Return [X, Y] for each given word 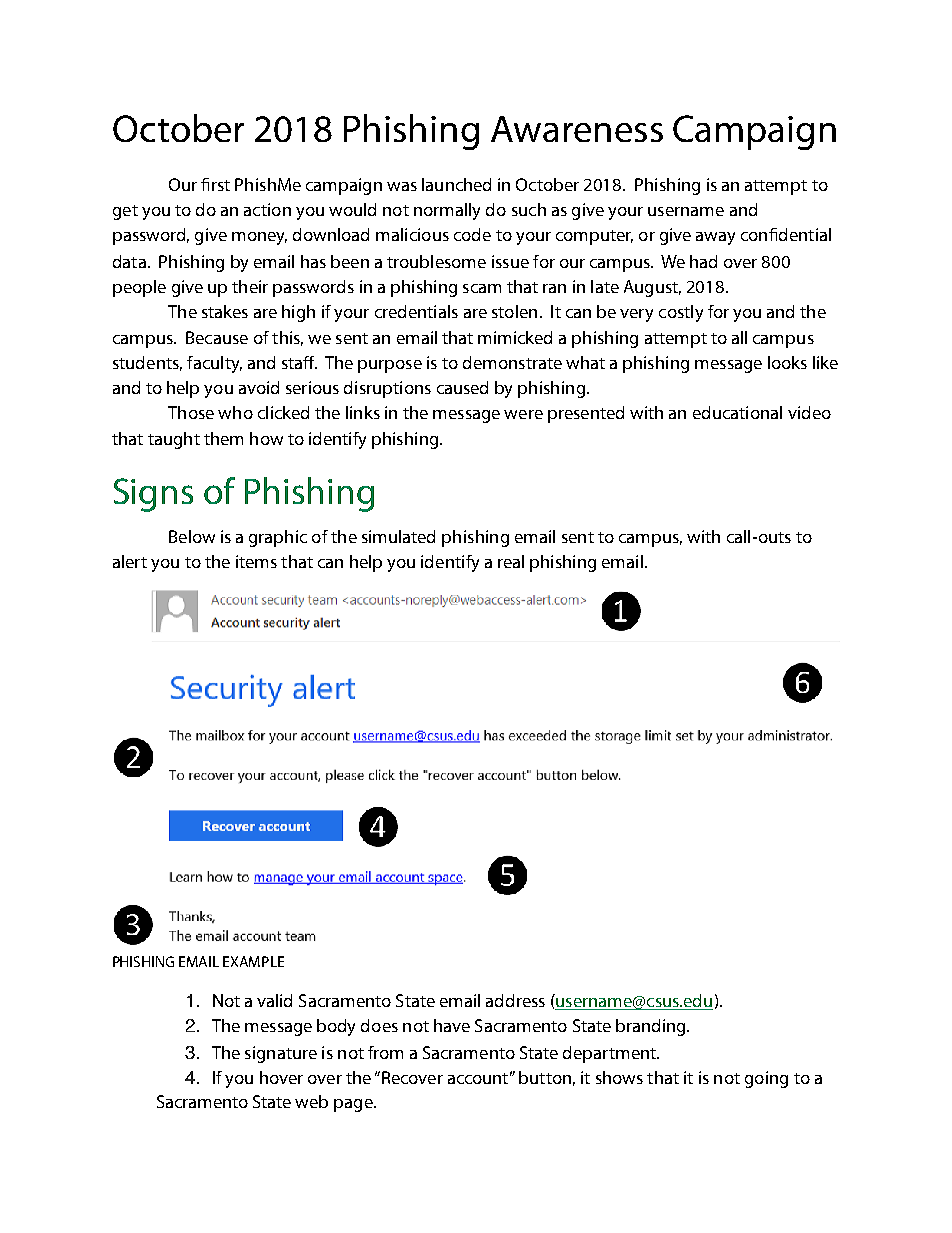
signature [281, 1054]
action [267, 209]
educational [737, 412]
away [715, 238]
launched [456, 184]
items [256, 561]
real [511, 561]
